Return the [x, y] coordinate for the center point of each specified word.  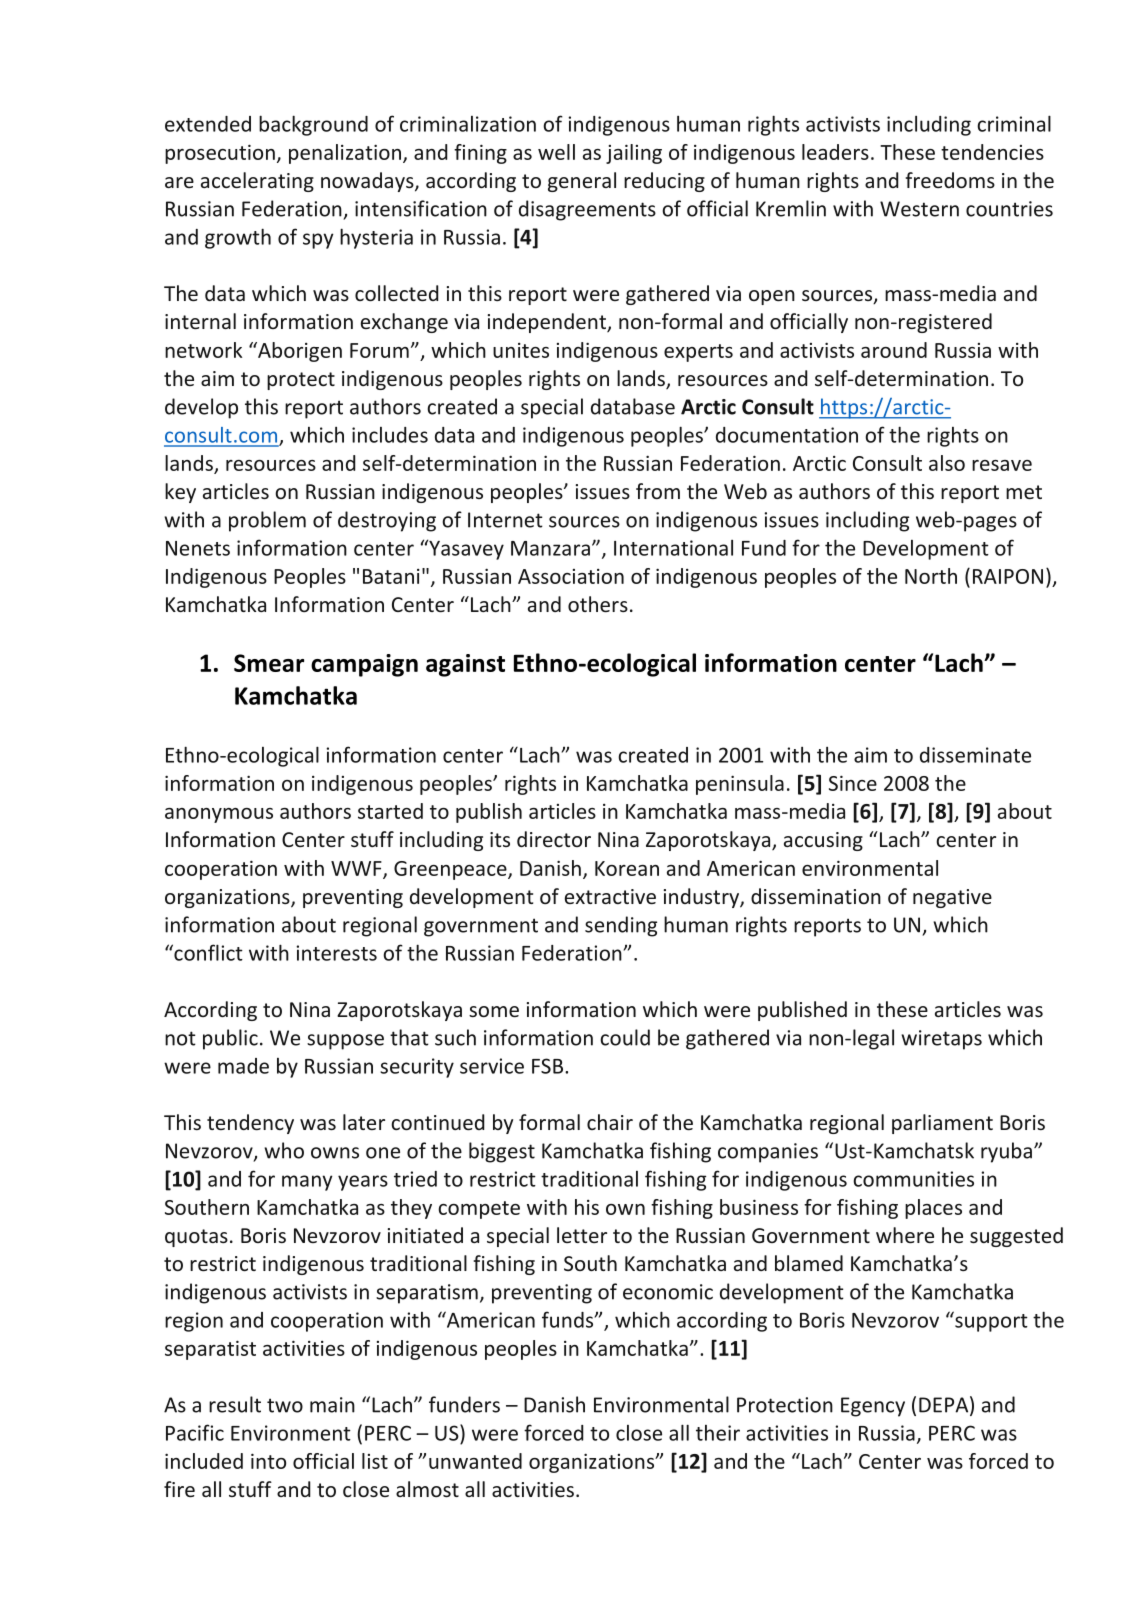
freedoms [950, 180]
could [625, 1037]
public [230, 1039]
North [931, 576]
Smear [269, 663]
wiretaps [941, 1040]
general [582, 182]
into [268, 1461]
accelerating [257, 182]
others [598, 604]
